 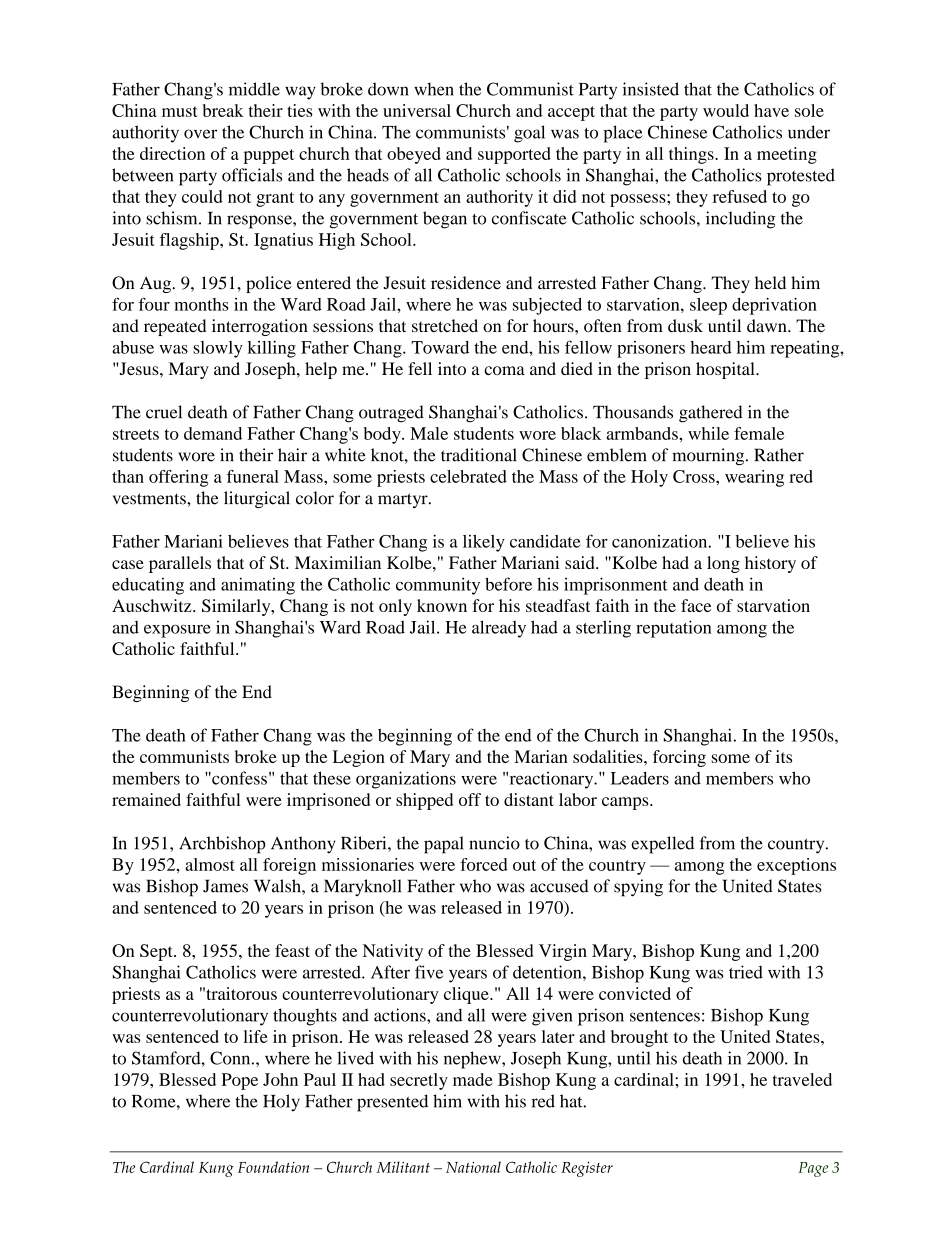 I want to click on already, so click(x=499, y=629).
